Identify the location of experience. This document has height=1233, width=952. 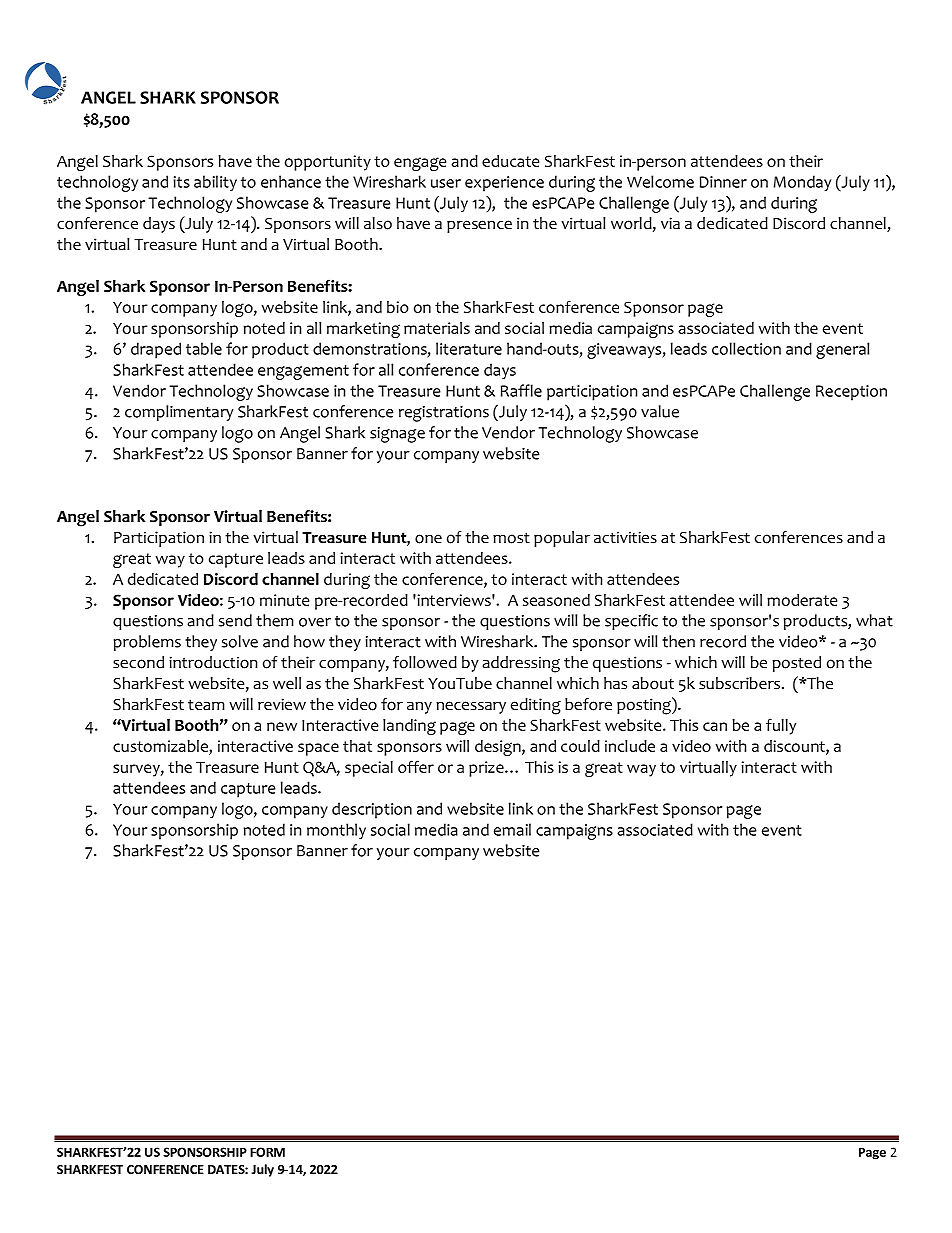
(504, 184).
